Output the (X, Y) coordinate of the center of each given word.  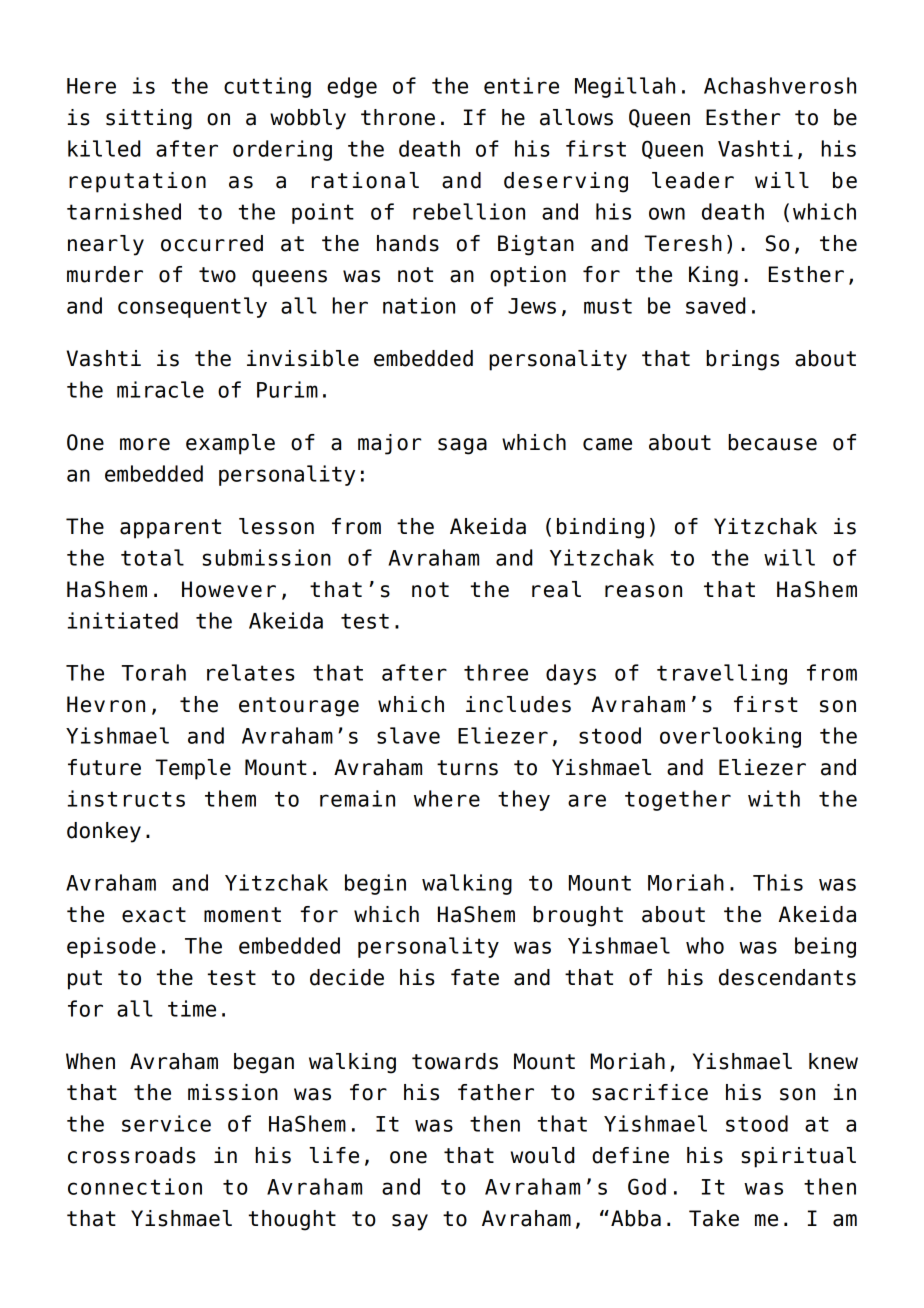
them (230, 798)
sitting (149, 119)
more (145, 444)
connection (135, 1186)
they (524, 800)
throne (398, 117)
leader (693, 180)
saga (462, 446)
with (774, 798)
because (772, 442)
